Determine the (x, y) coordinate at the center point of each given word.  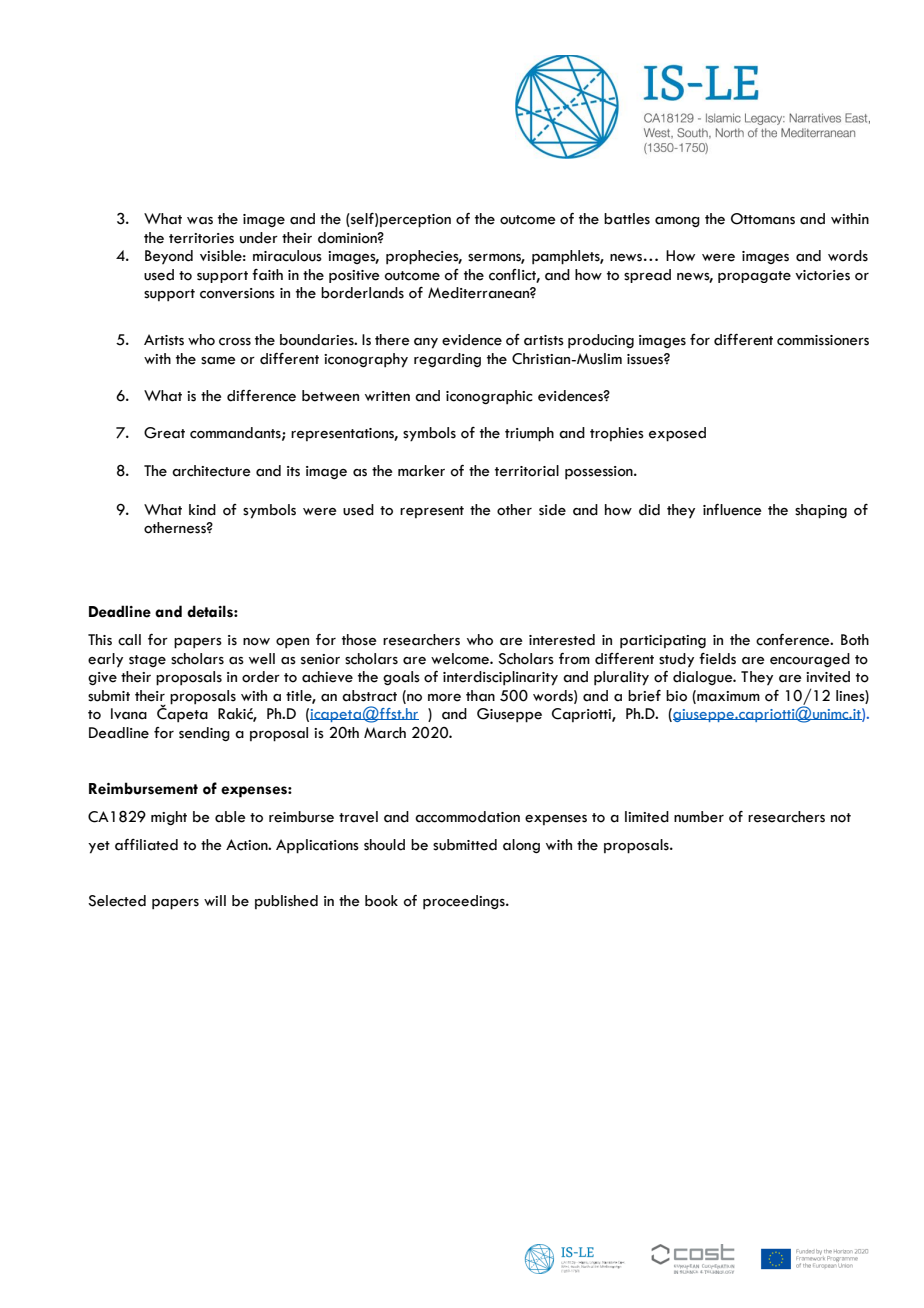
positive (354, 276)
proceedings (465, 902)
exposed (677, 434)
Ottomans (763, 219)
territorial (527, 471)
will (215, 900)
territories (201, 238)
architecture (211, 471)
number (699, 817)
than (480, 696)
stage (147, 661)
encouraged (810, 660)
